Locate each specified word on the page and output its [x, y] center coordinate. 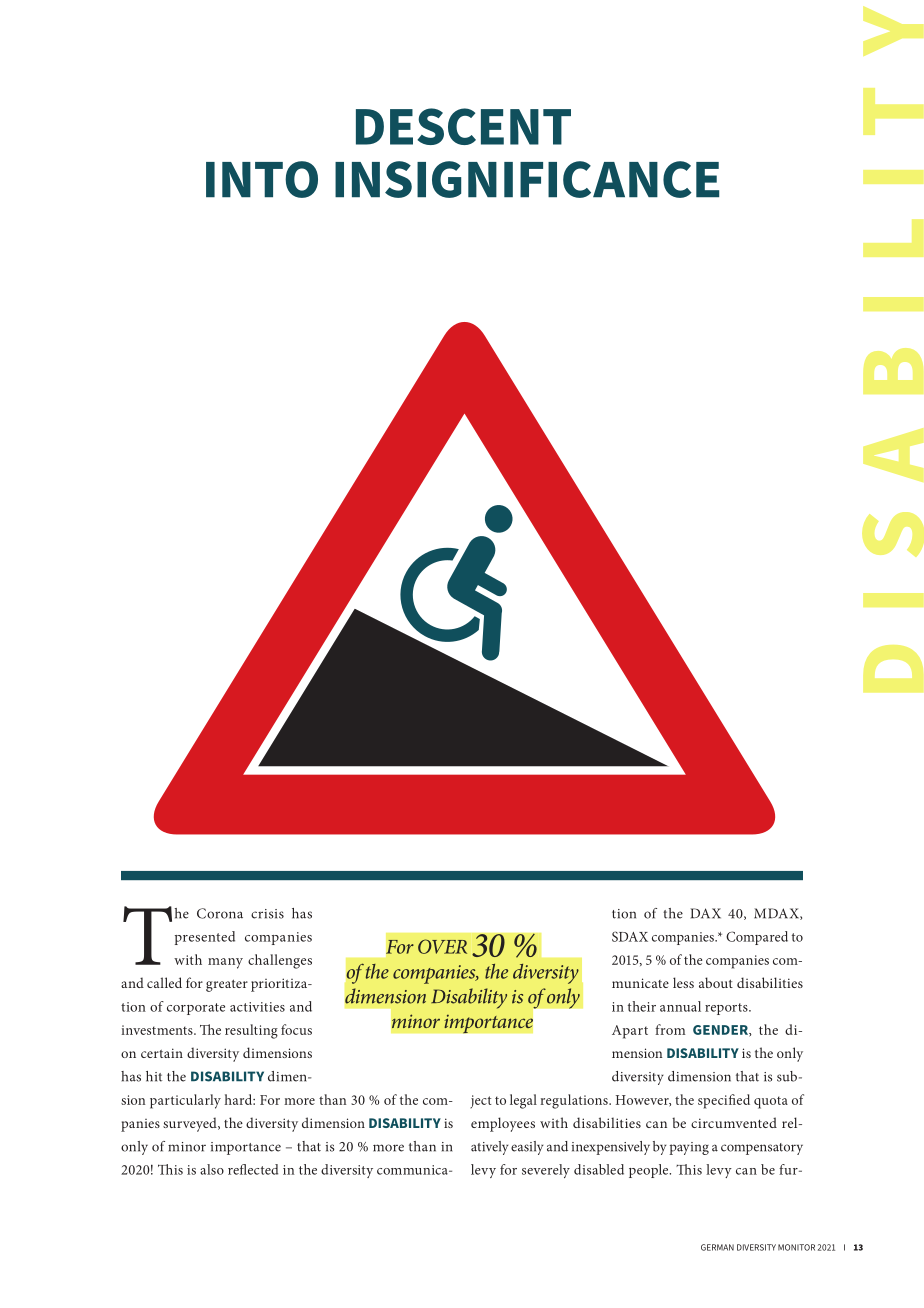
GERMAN [717, 1247]
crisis [267, 914]
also [212, 1169]
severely [546, 1171]
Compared [757, 938]
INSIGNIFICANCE [527, 179]
